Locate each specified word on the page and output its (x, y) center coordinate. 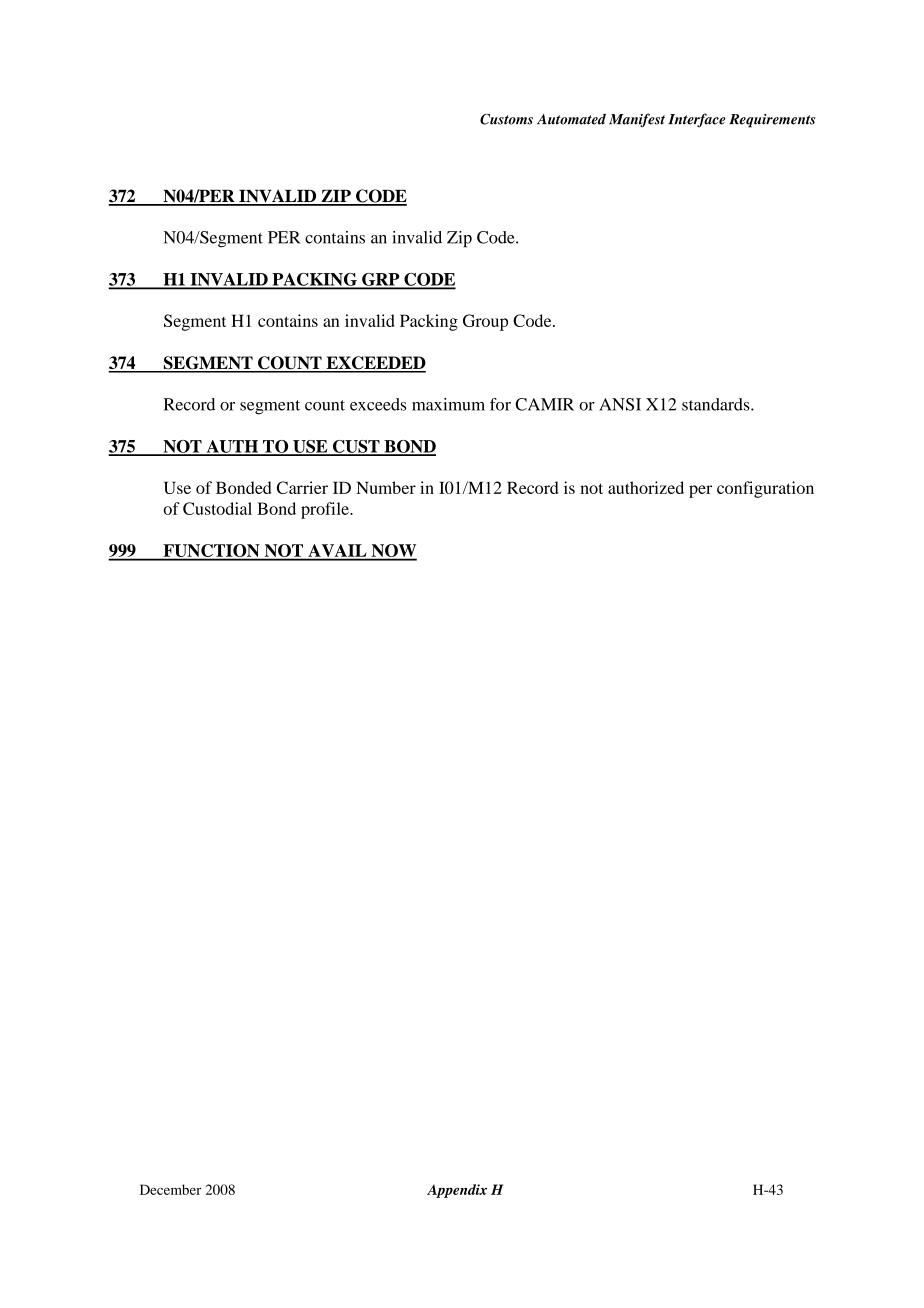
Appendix (457, 1191)
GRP (381, 280)
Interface (697, 120)
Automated (571, 119)
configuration (765, 489)
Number (386, 487)
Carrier (302, 487)
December (171, 1189)
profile (326, 510)
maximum (448, 404)
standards (717, 404)
